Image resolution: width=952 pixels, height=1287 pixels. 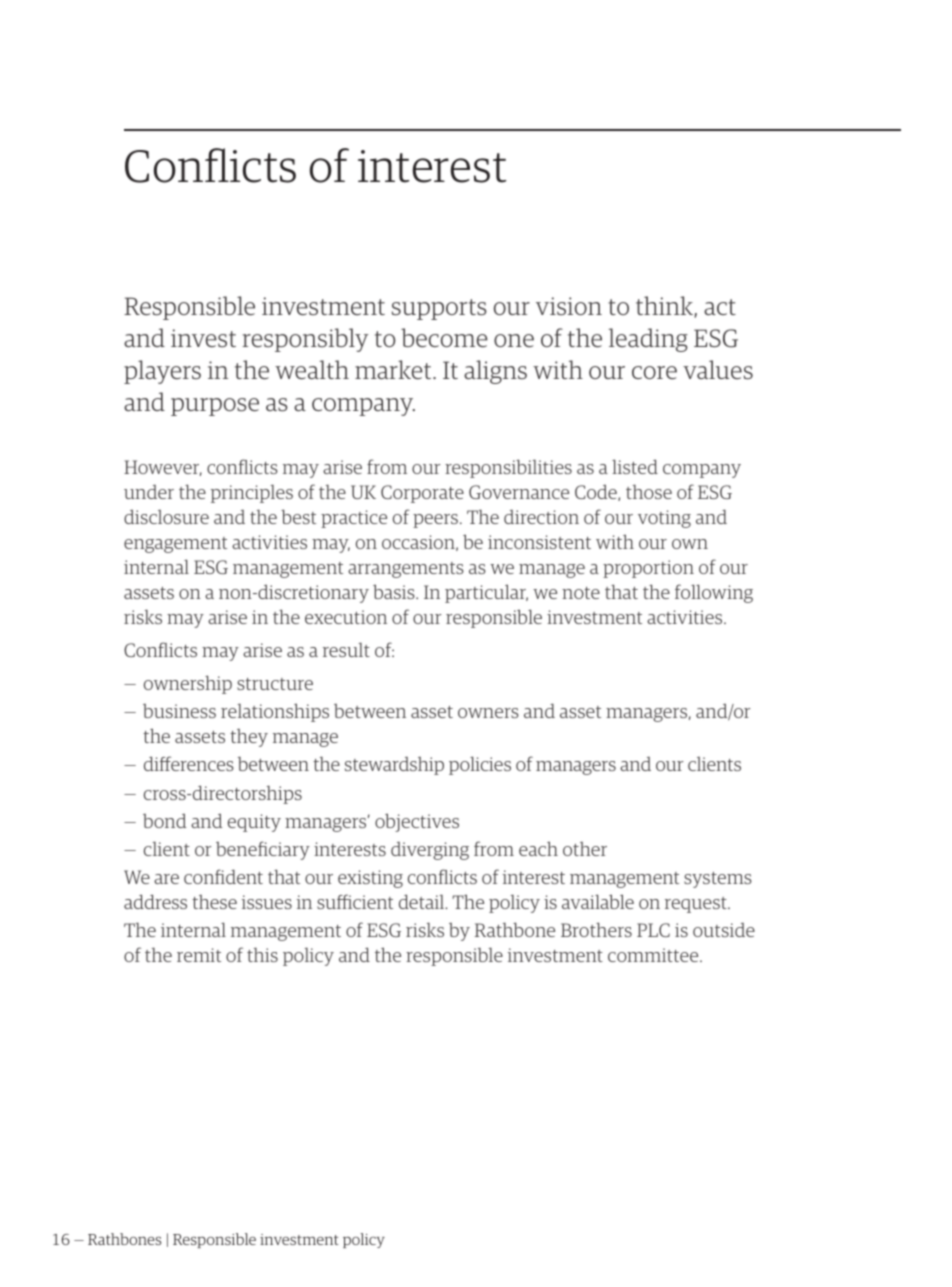 What do you see at coordinates (417, 822) in the page?
I see `objectives` at bounding box center [417, 822].
